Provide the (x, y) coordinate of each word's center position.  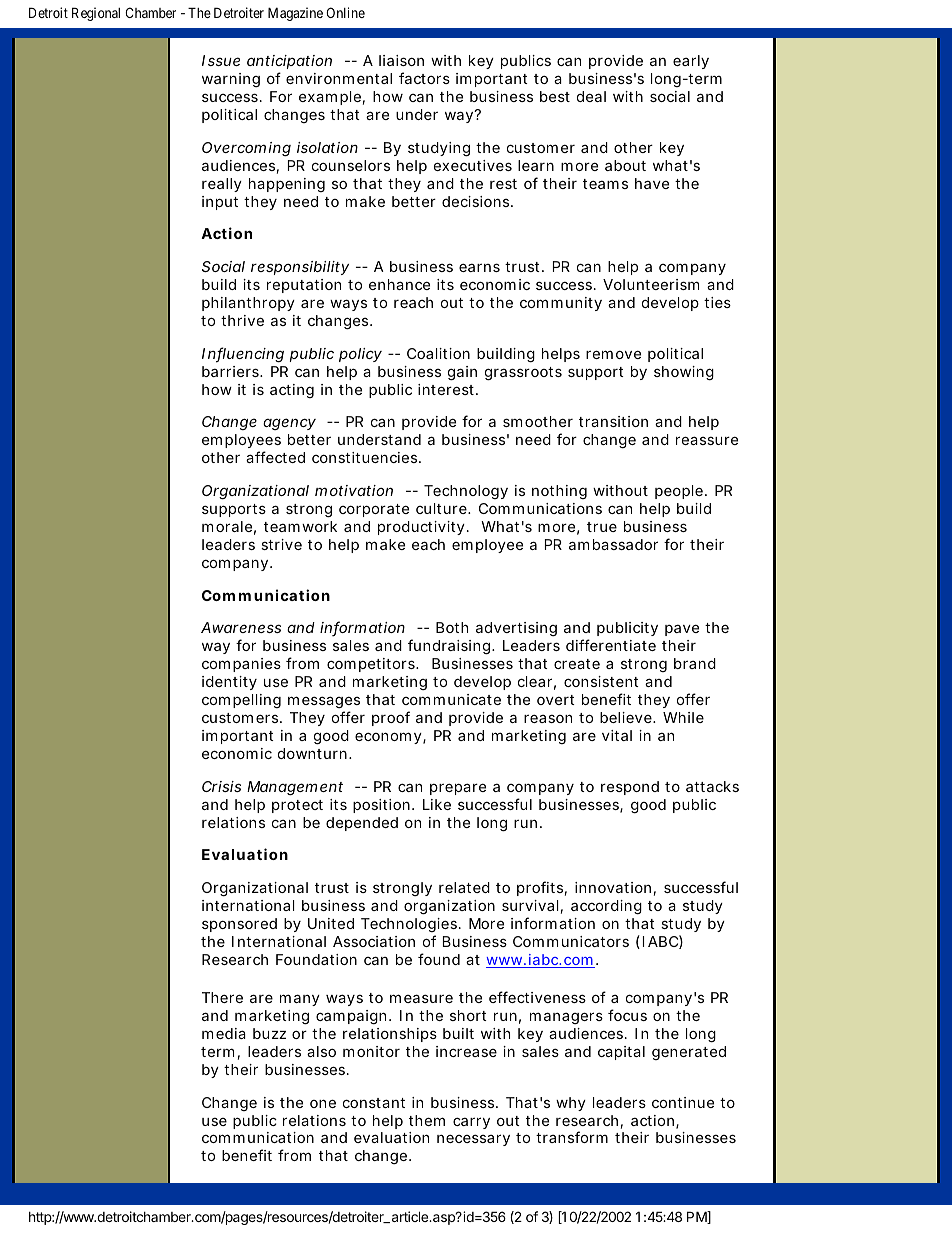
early (691, 62)
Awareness (241, 627)
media (224, 1033)
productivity (423, 528)
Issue (221, 60)
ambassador (613, 544)
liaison (401, 60)
